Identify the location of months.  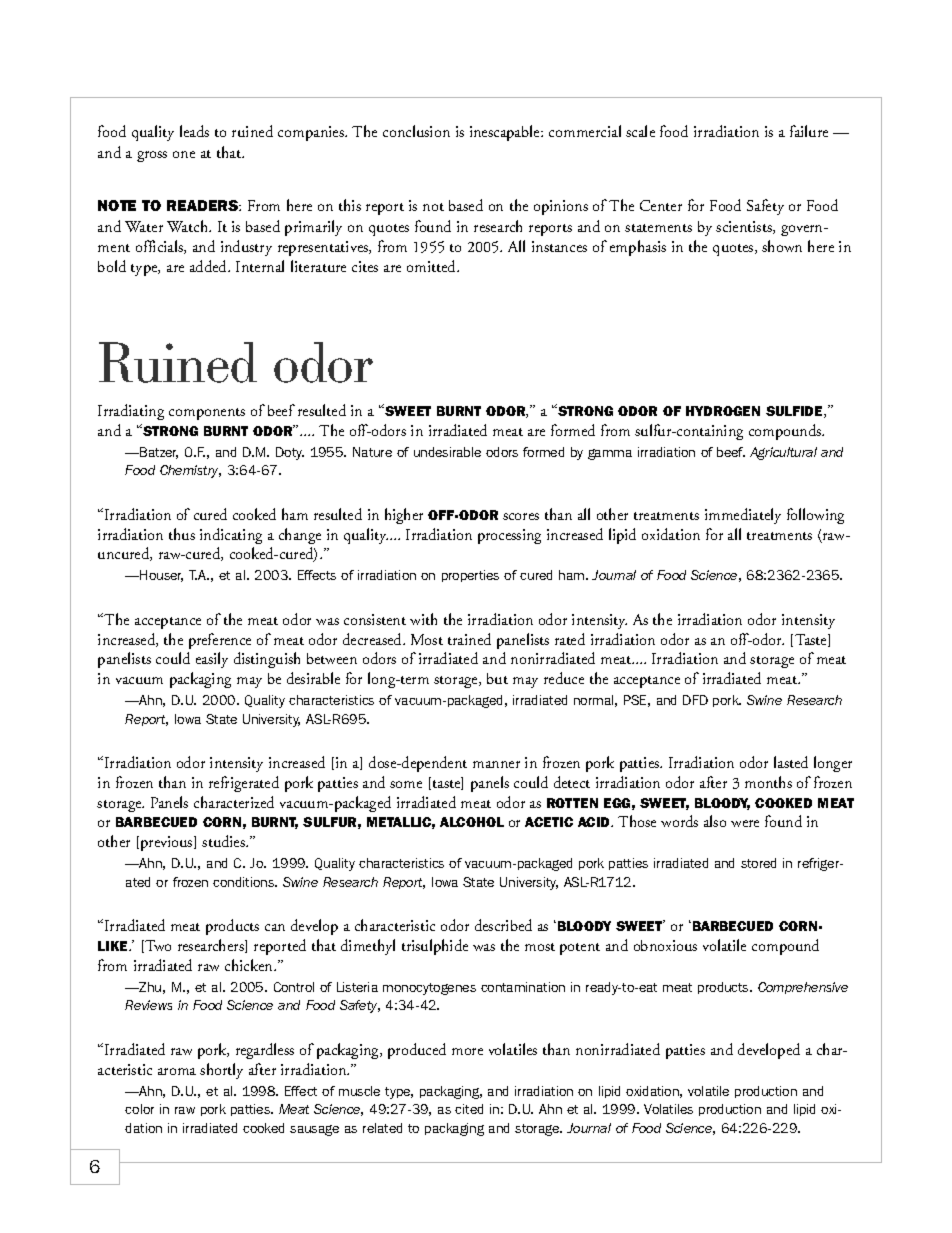
(768, 782).
